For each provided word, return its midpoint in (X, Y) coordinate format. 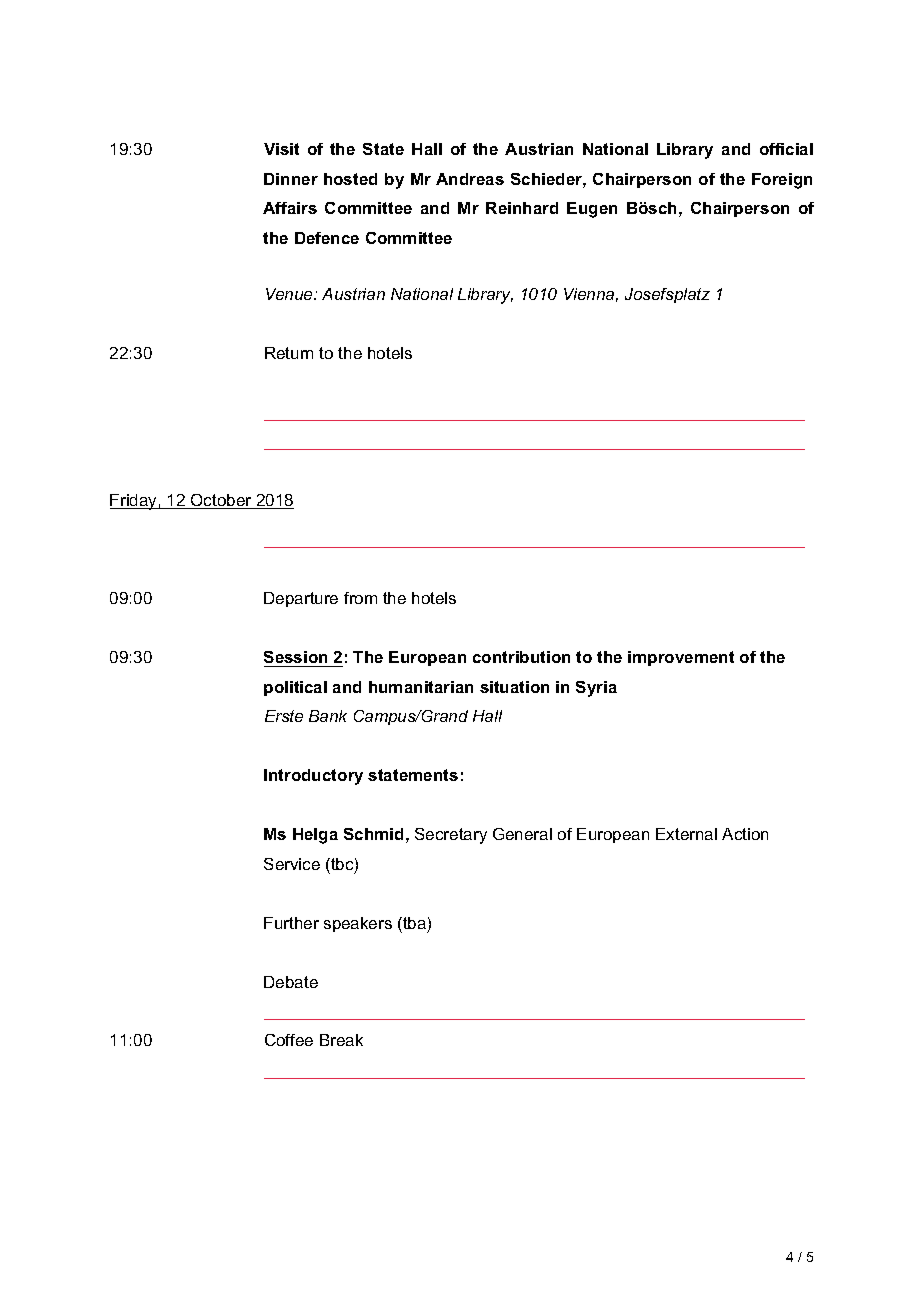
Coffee (289, 1040)
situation (514, 687)
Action (745, 834)
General (522, 834)
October (221, 501)
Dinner (291, 179)
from (360, 598)
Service (292, 864)
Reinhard (522, 208)
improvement (681, 658)
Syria (596, 689)
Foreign (782, 181)
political (295, 688)
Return (289, 353)
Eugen (592, 210)
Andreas (470, 179)
